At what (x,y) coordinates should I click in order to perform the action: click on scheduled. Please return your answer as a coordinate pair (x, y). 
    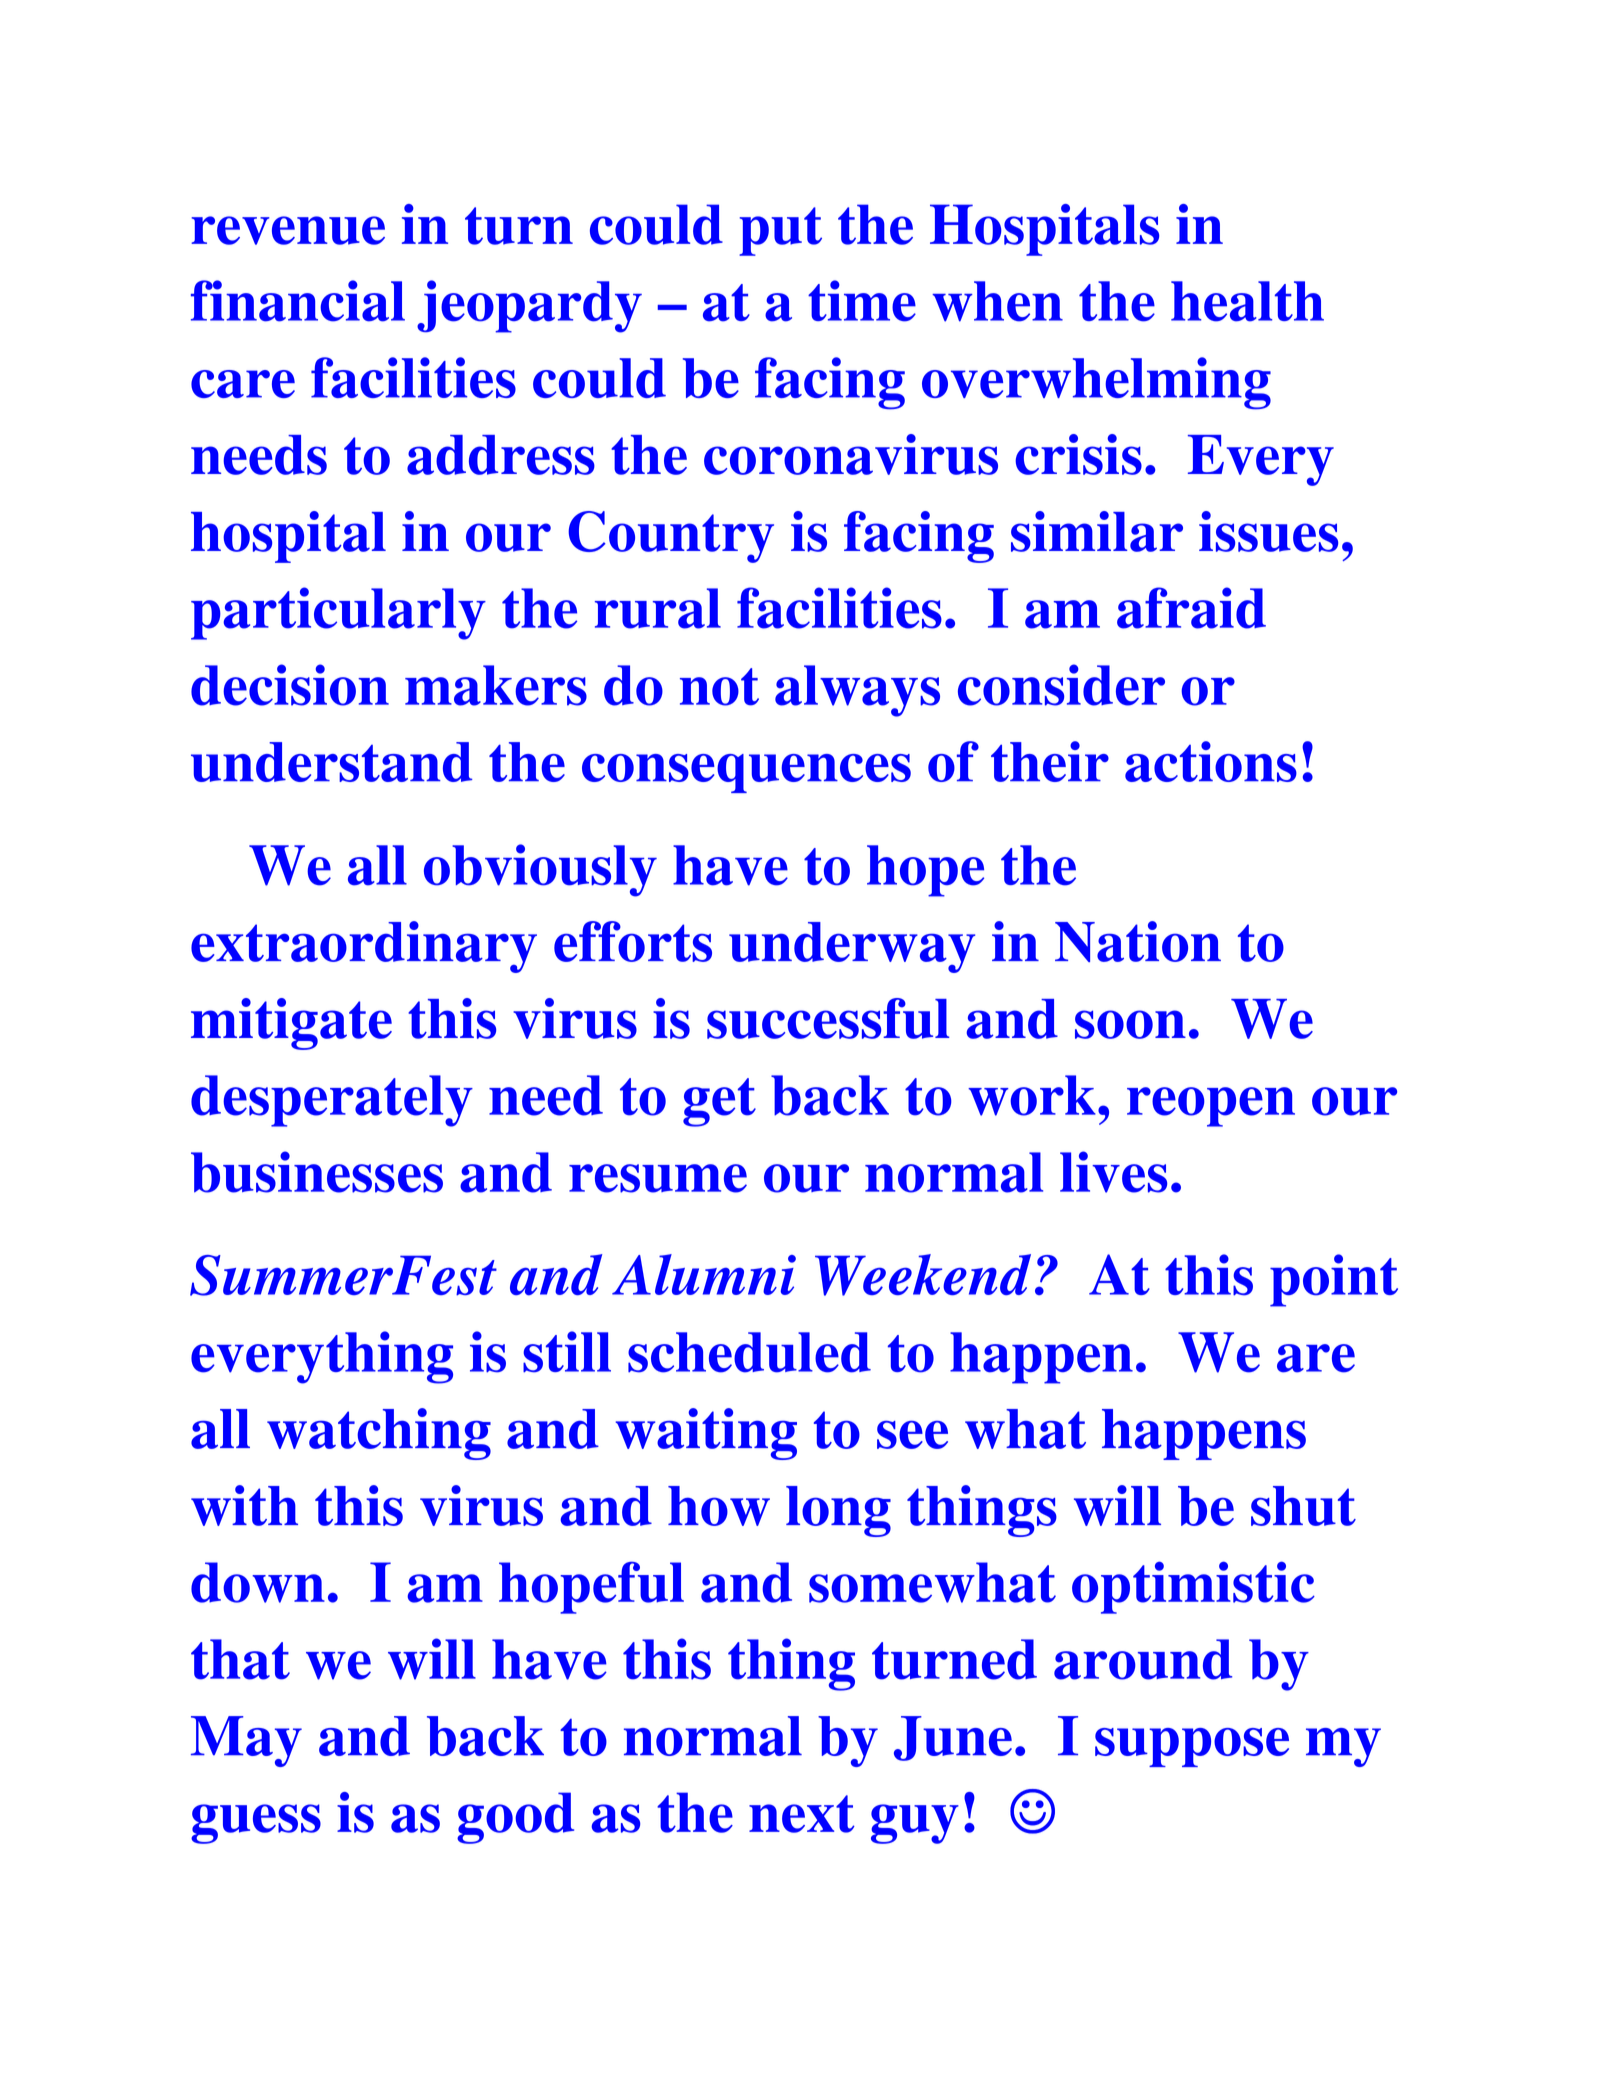
    Looking at the image, I should click on (749, 1352).
